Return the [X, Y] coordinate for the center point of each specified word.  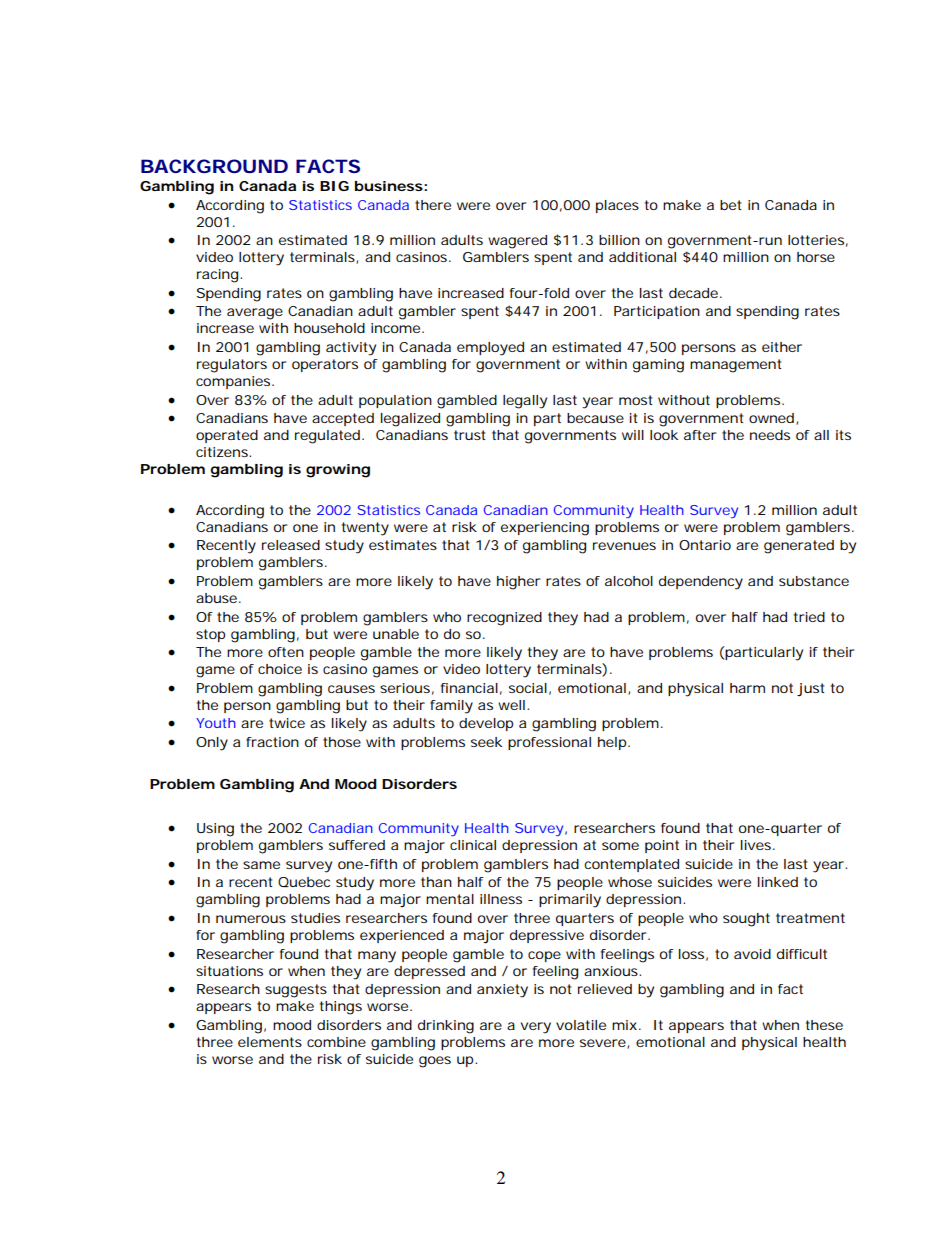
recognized [504, 619]
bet [731, 205]
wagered [517, 242]
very [536, 1028]
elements [270, 1042]
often [286, 652]
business [389, 186]
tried [809, 617]
